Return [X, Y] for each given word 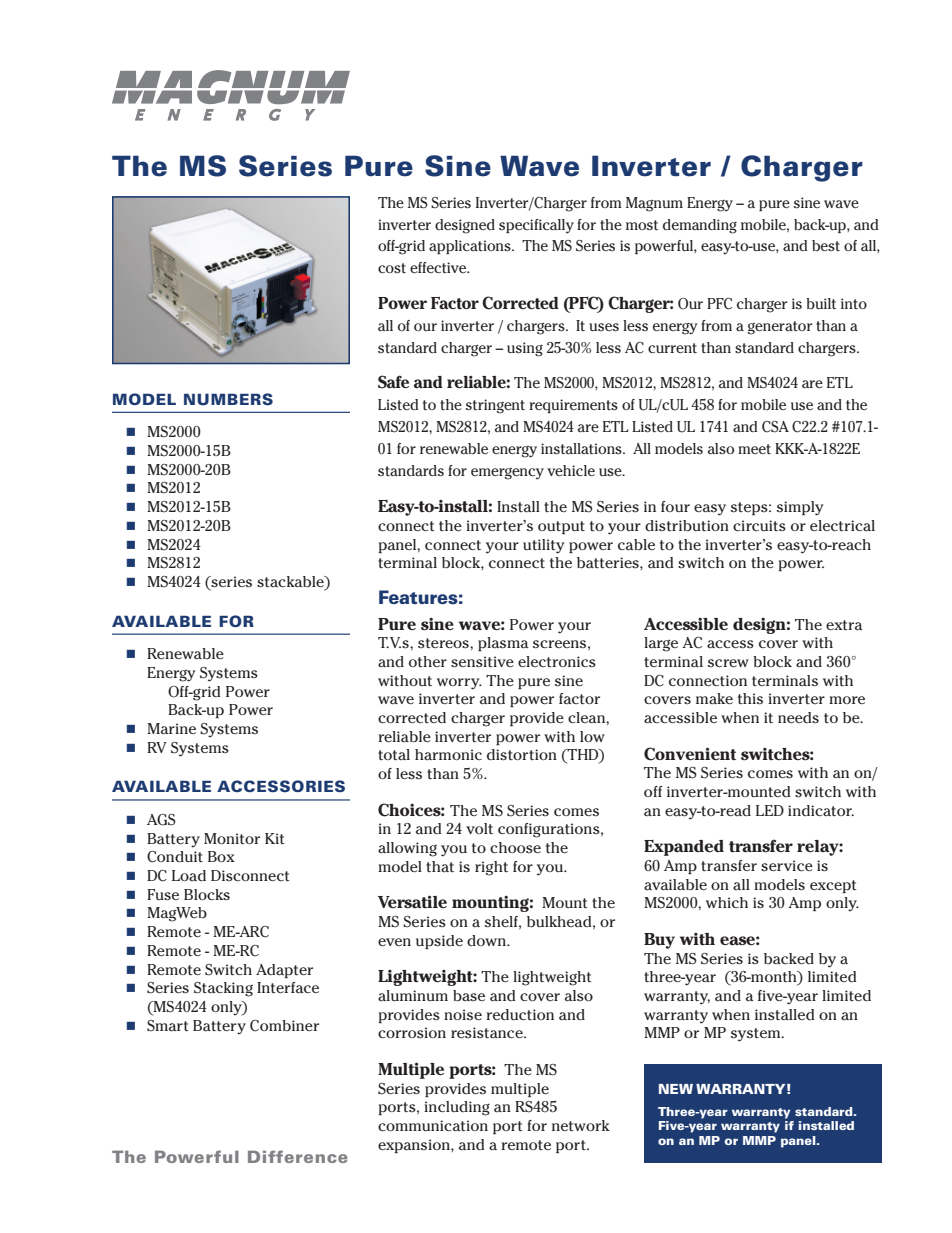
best [826, 245]
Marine [171, 729]
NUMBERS [228, 399]
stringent [495, 406]
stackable [291, 583]
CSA [775, 427]
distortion [522, 755]
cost [392, 268]
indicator [821, 811]
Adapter [284, 971]
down [487, 940]
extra [844, 625]
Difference [298, 1156]
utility [544, 546]
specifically [536, 226]
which [727, 902]
